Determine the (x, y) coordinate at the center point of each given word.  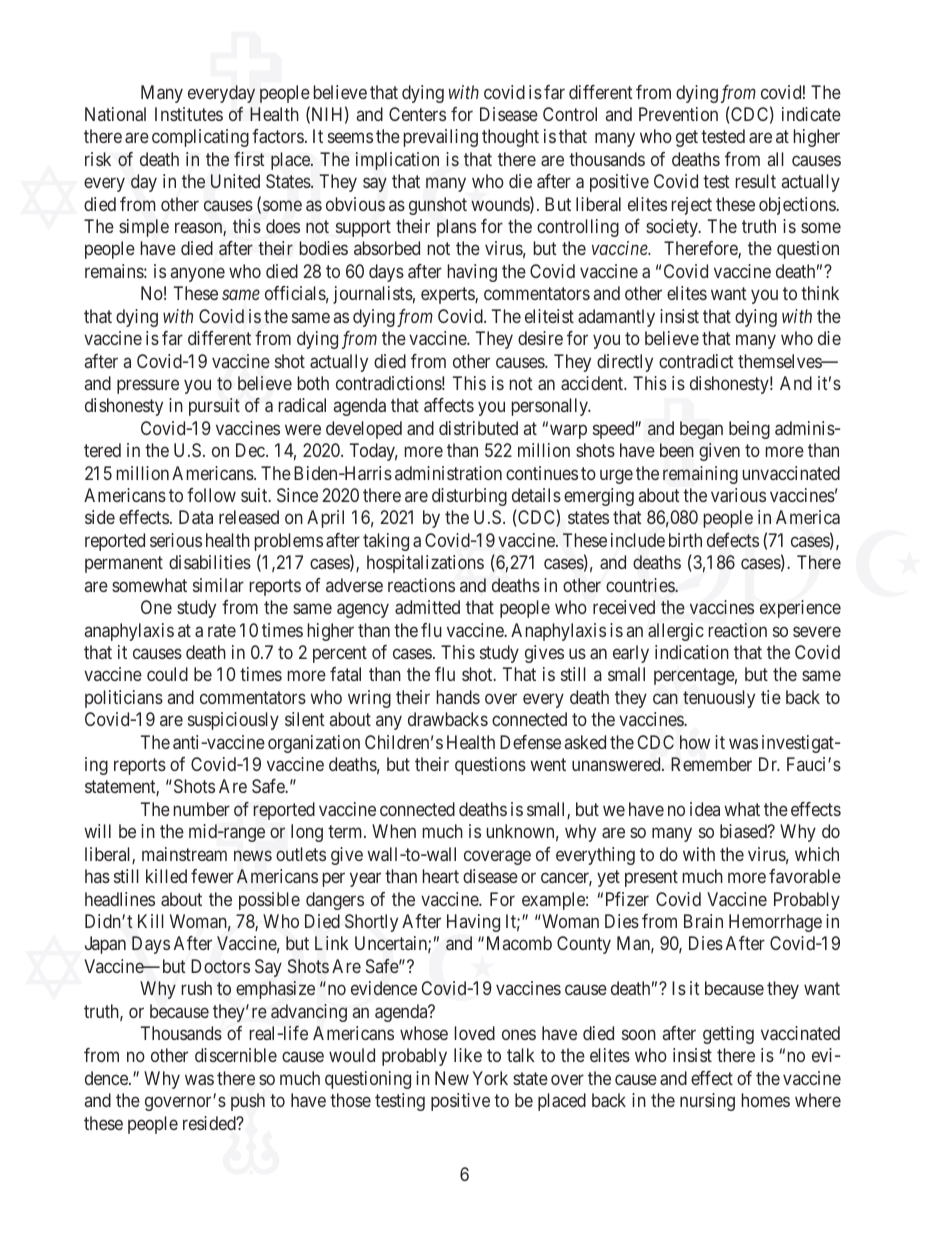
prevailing (441, 138)
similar (218, 585)
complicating (200, 138)
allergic (676, 632)
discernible (236, 1055)
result (756, 181)
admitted (427, 607)
